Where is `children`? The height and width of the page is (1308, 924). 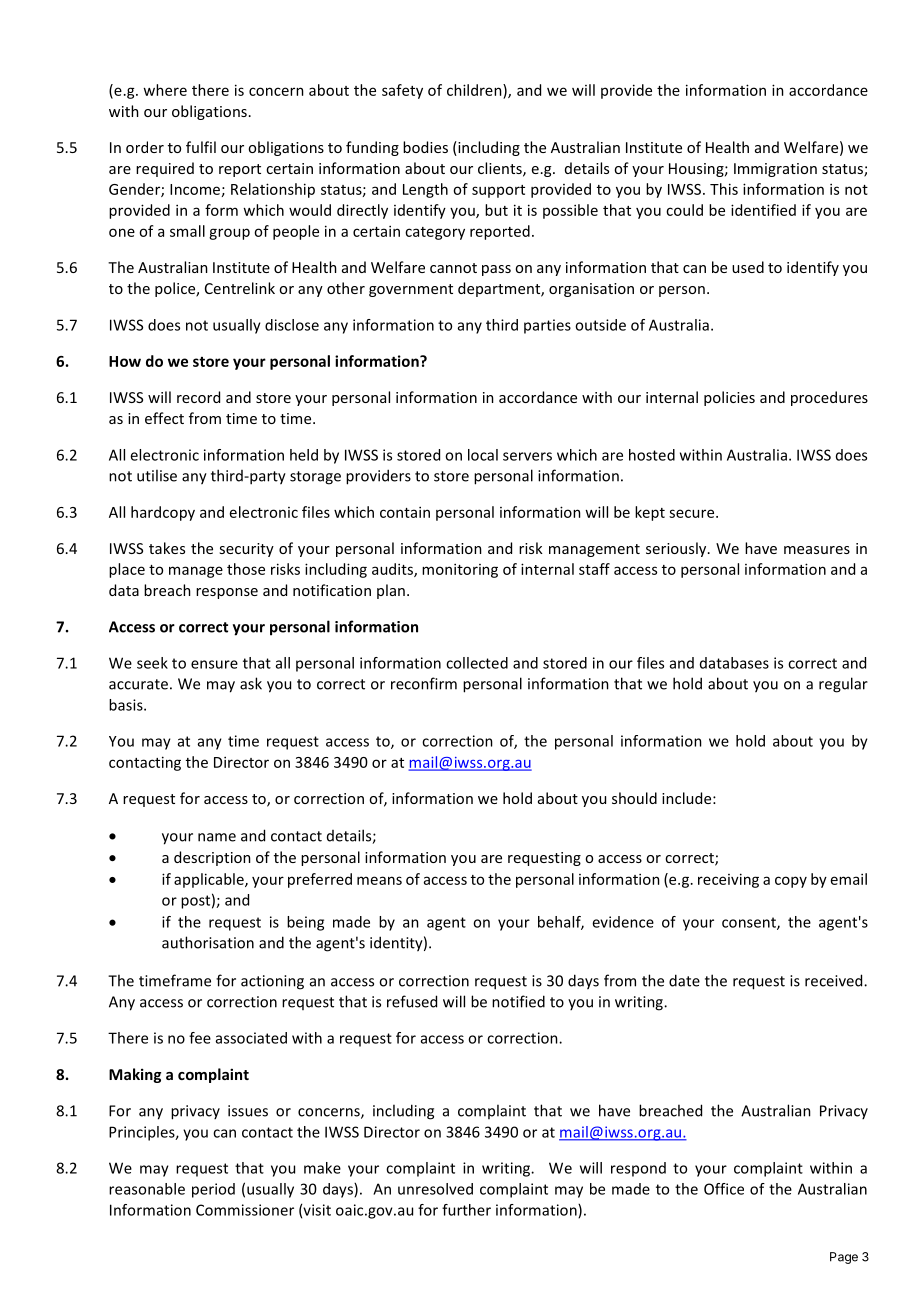
children is located at coordinates (475, 90).
